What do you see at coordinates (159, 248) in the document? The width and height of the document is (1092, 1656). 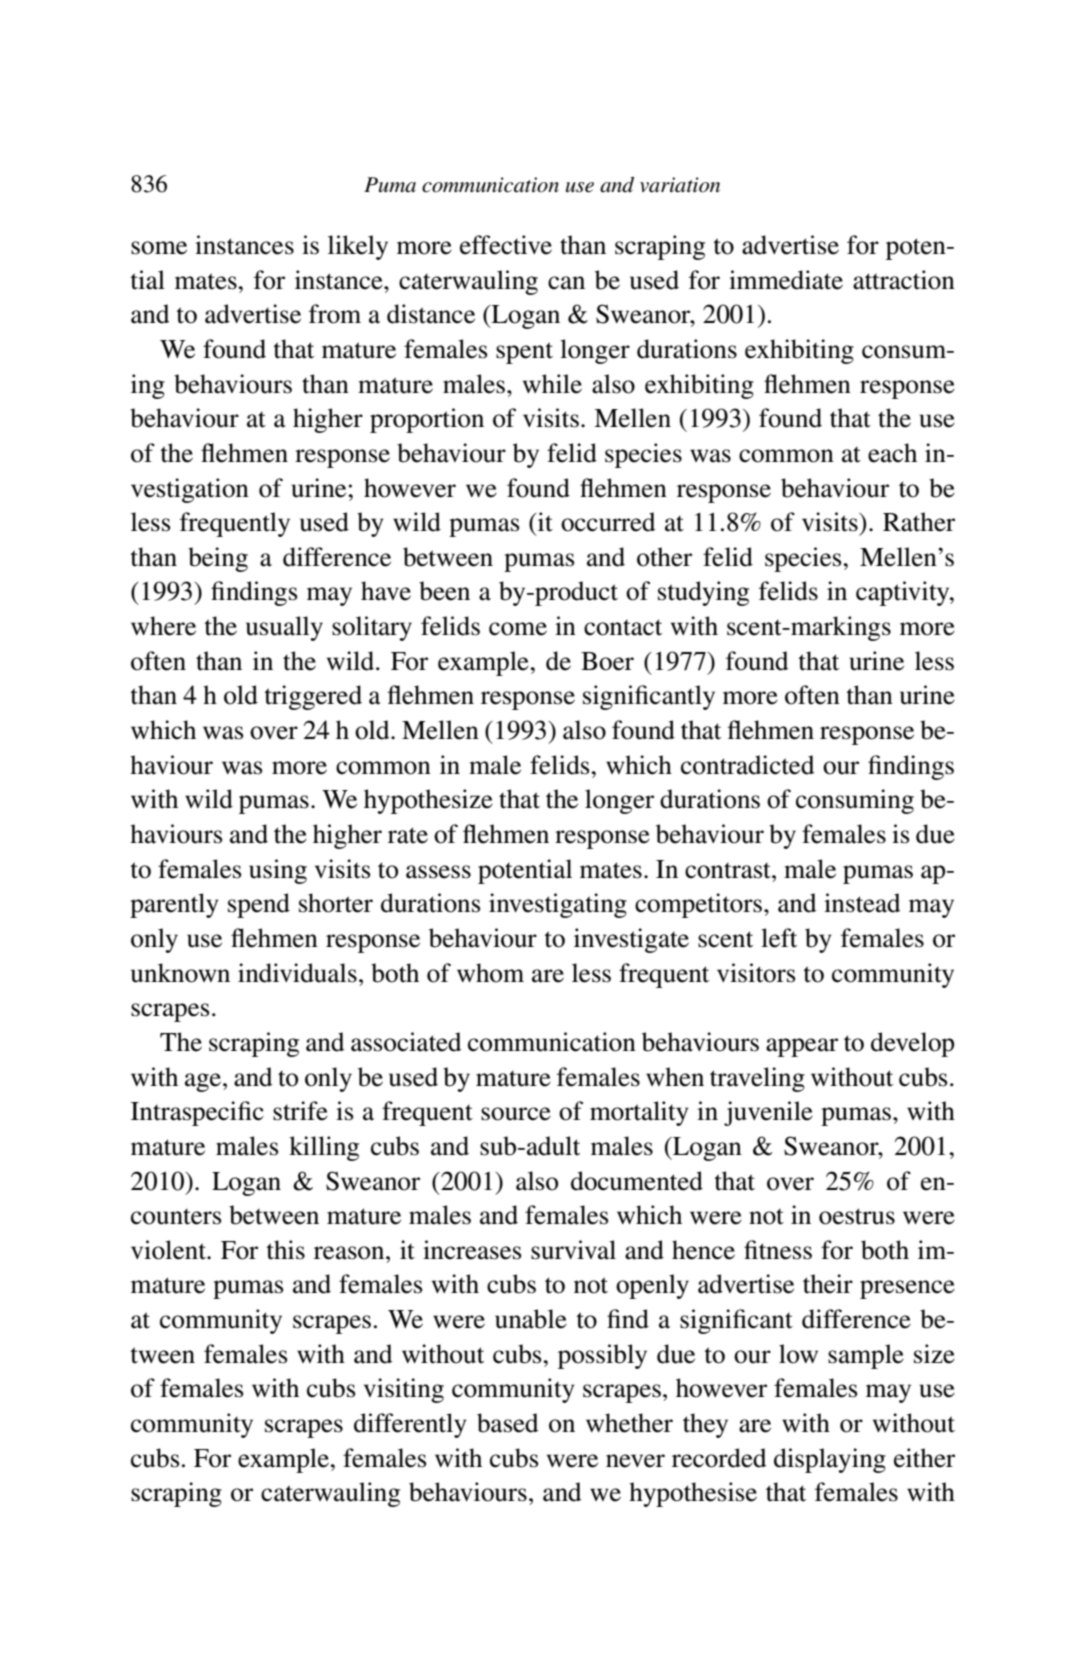 I see `some` at bounding box center [159, 248].
